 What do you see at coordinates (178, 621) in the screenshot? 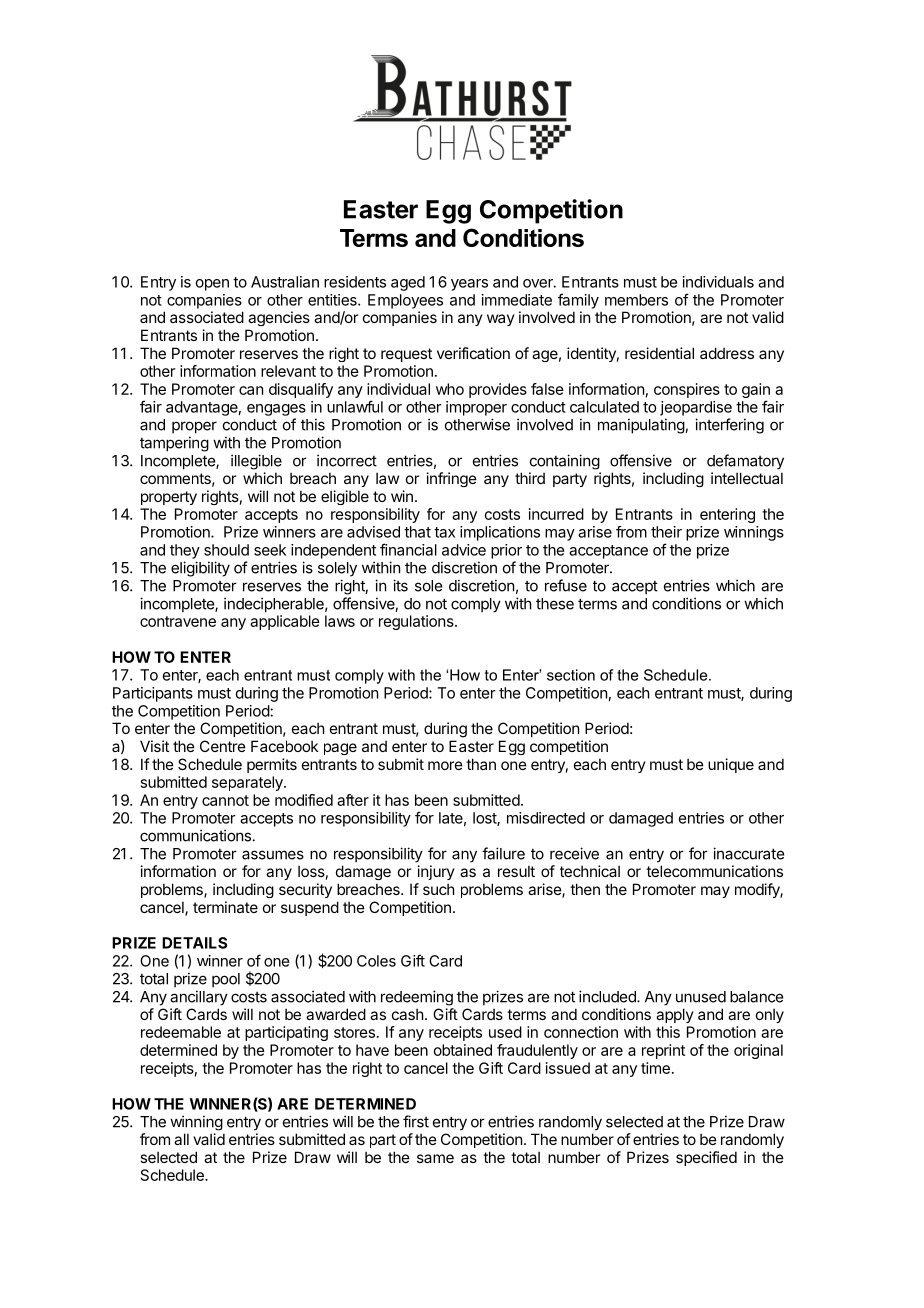
I see `contravene` at bounding box center [178, 621].
